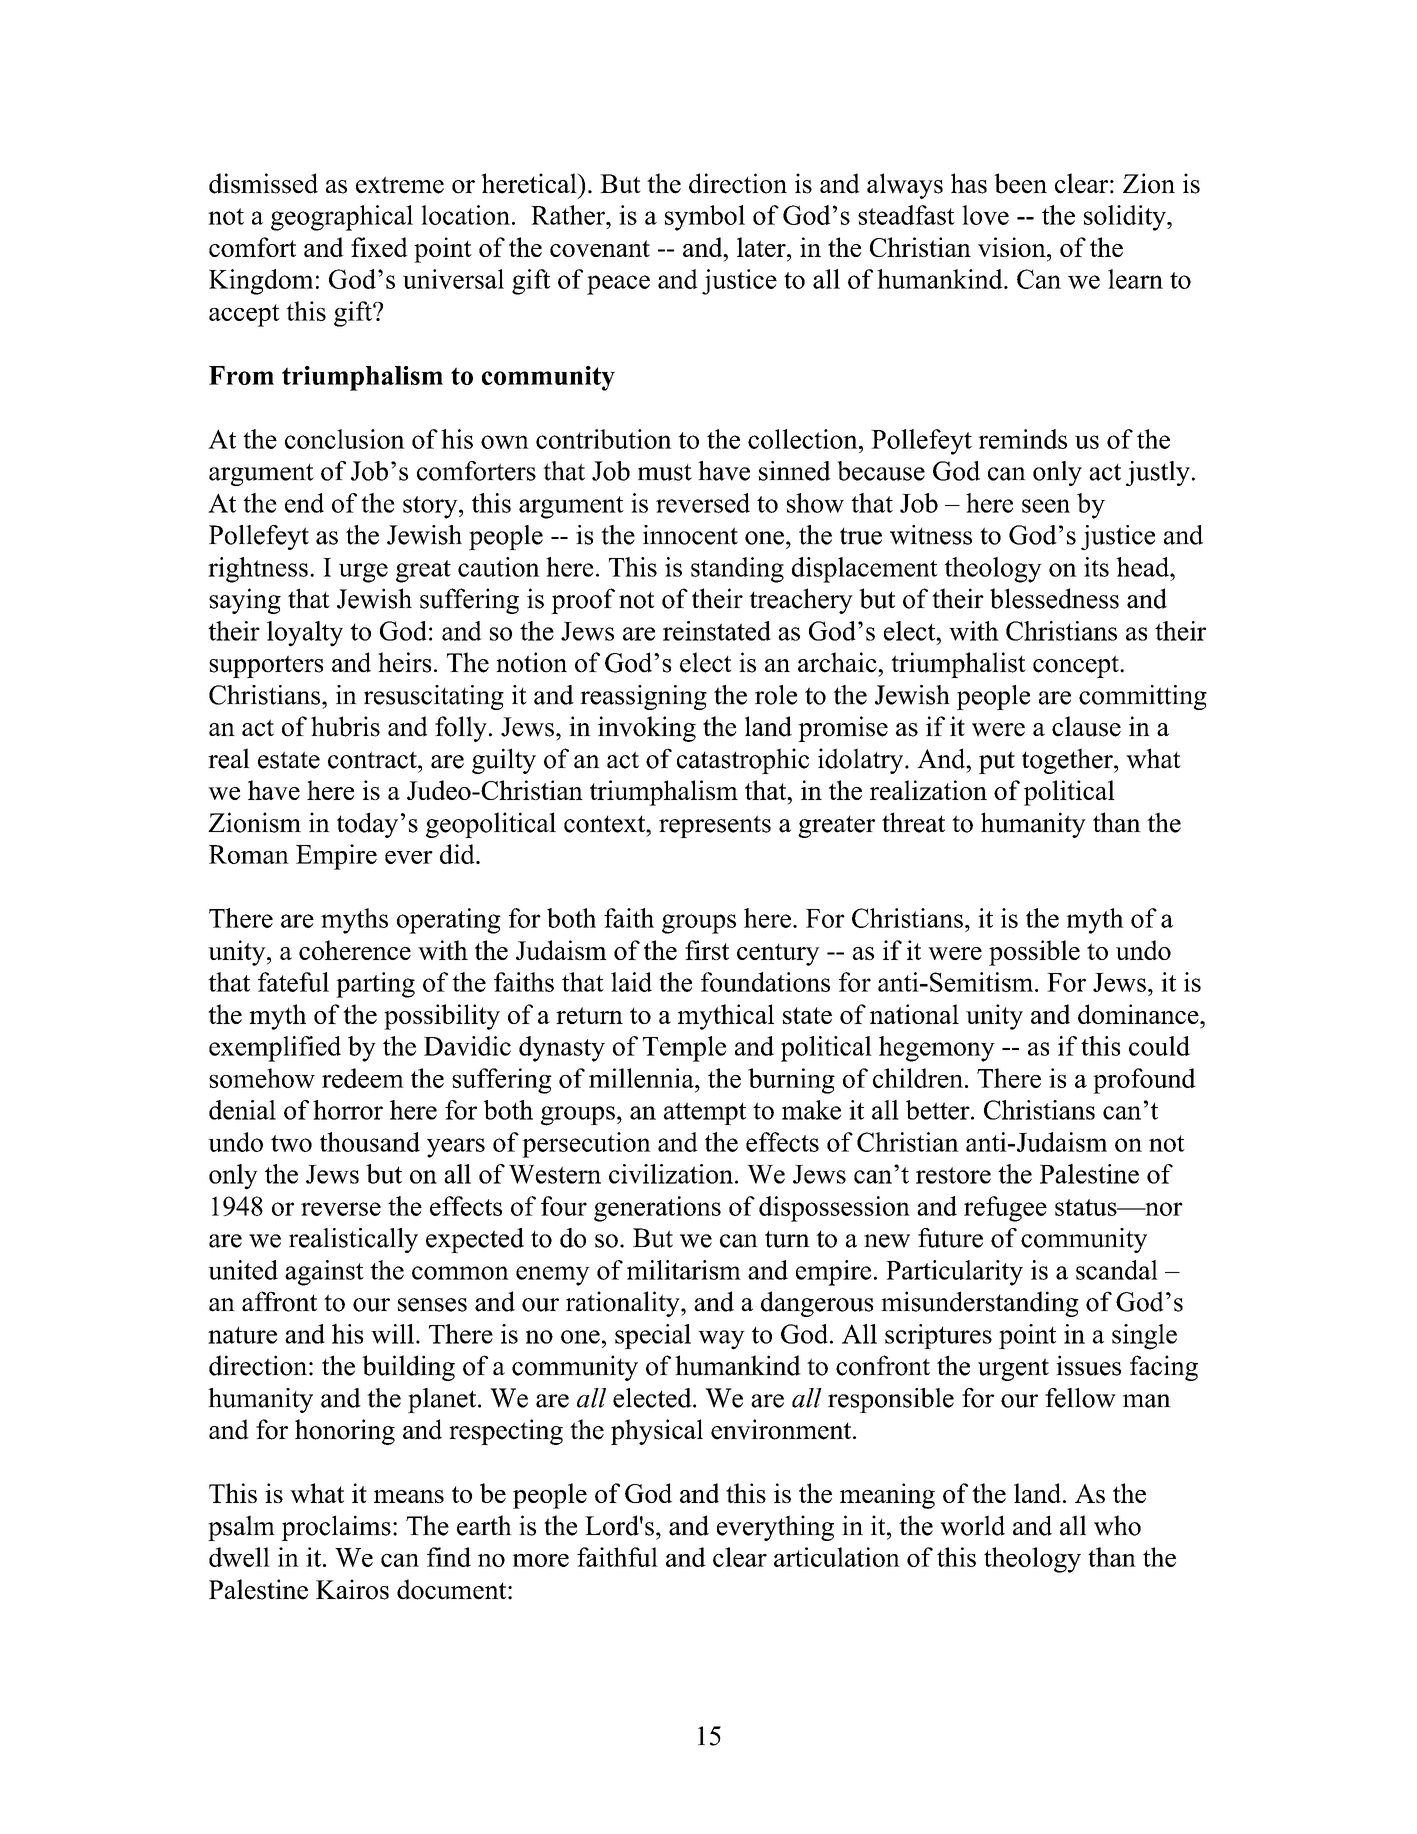  I want to click on articulation, so click(837, 1557).
